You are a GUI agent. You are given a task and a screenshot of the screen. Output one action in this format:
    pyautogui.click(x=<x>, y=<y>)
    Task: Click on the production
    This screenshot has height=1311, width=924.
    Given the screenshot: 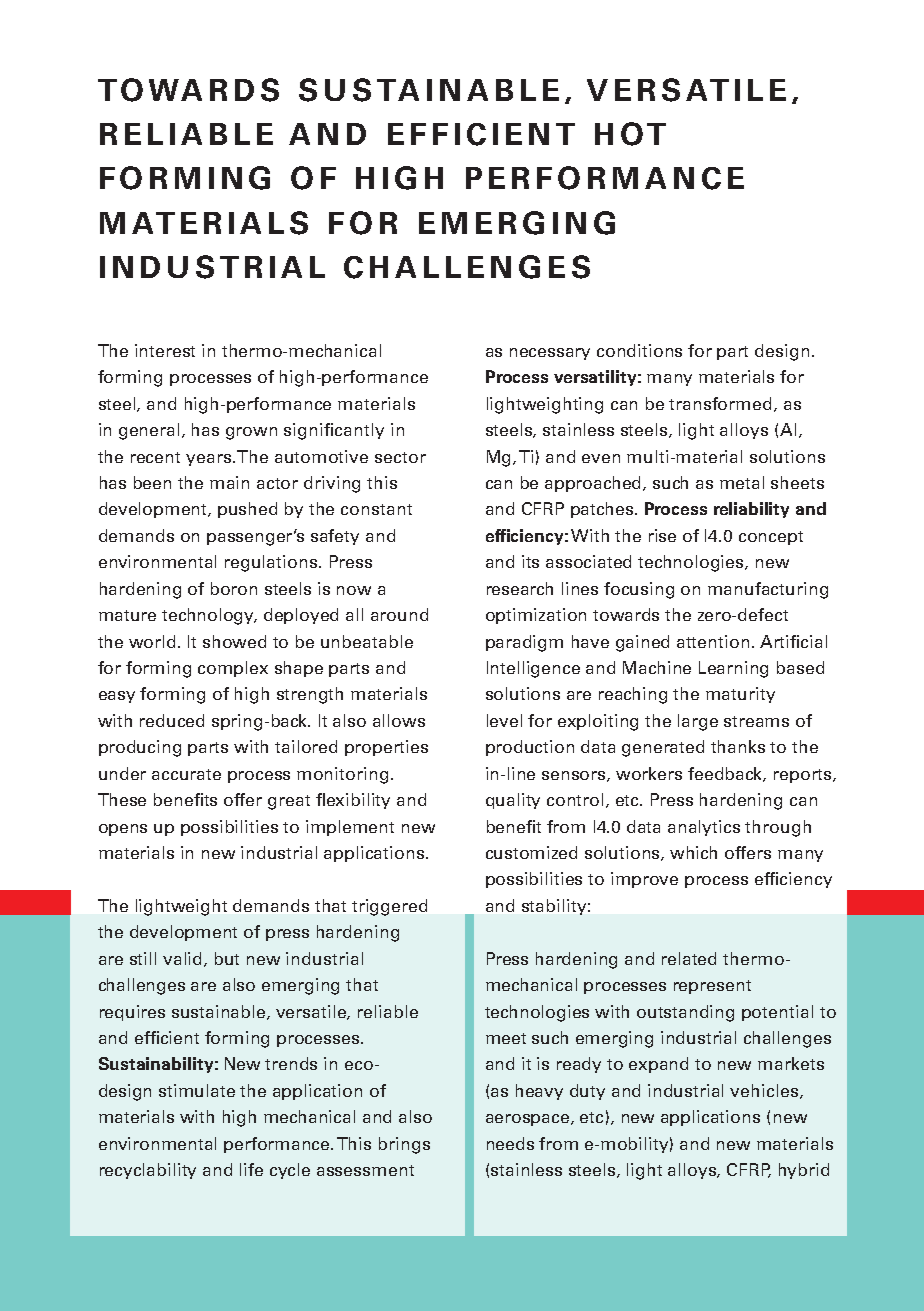 What is the action you would take?
    pyautogui.click(x=530, y=748)
